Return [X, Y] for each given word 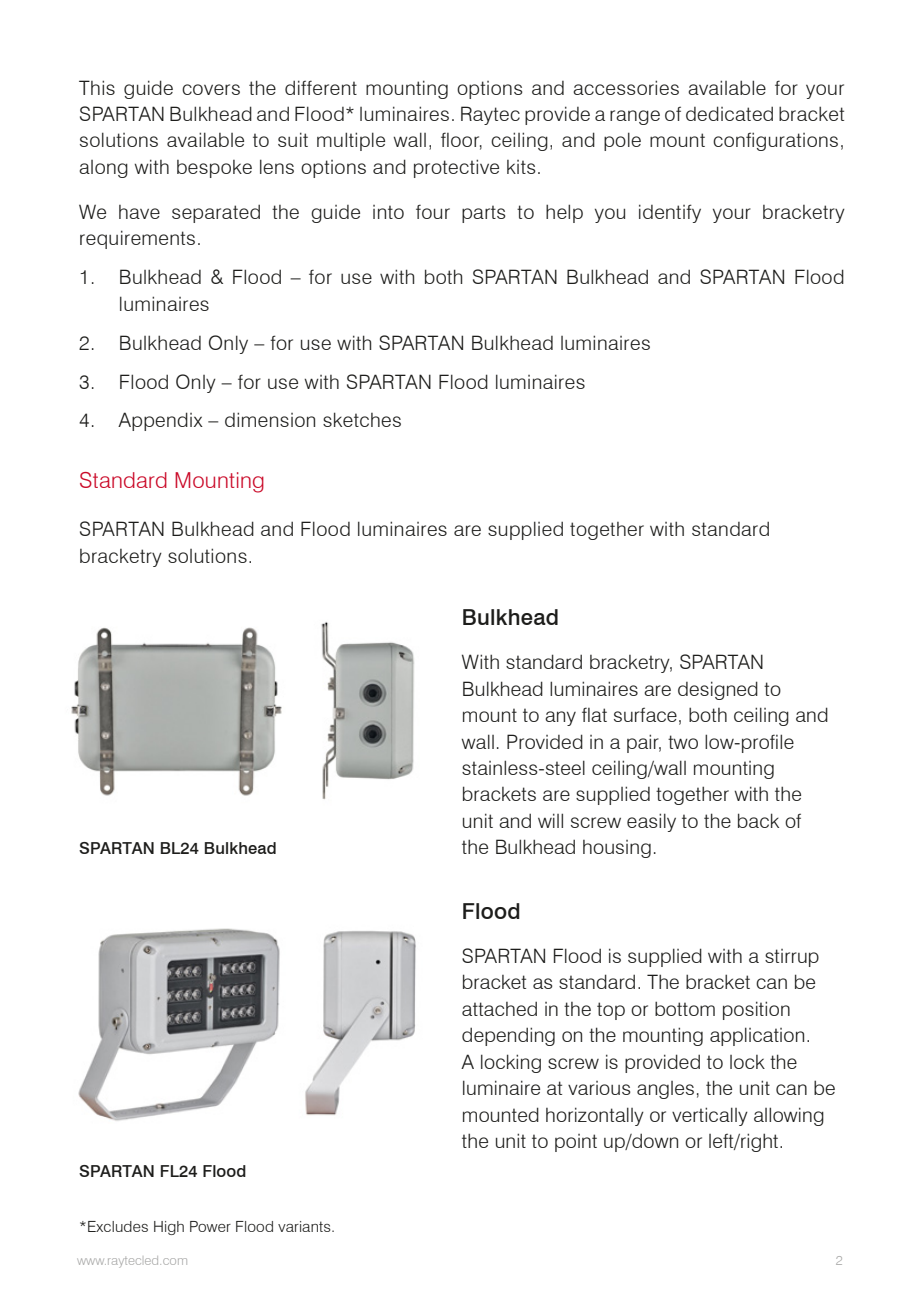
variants [305, 1226]
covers [211, 89]
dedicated [729, 113]
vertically [710, 1116]
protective [456, 168]
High [169, 1228]
